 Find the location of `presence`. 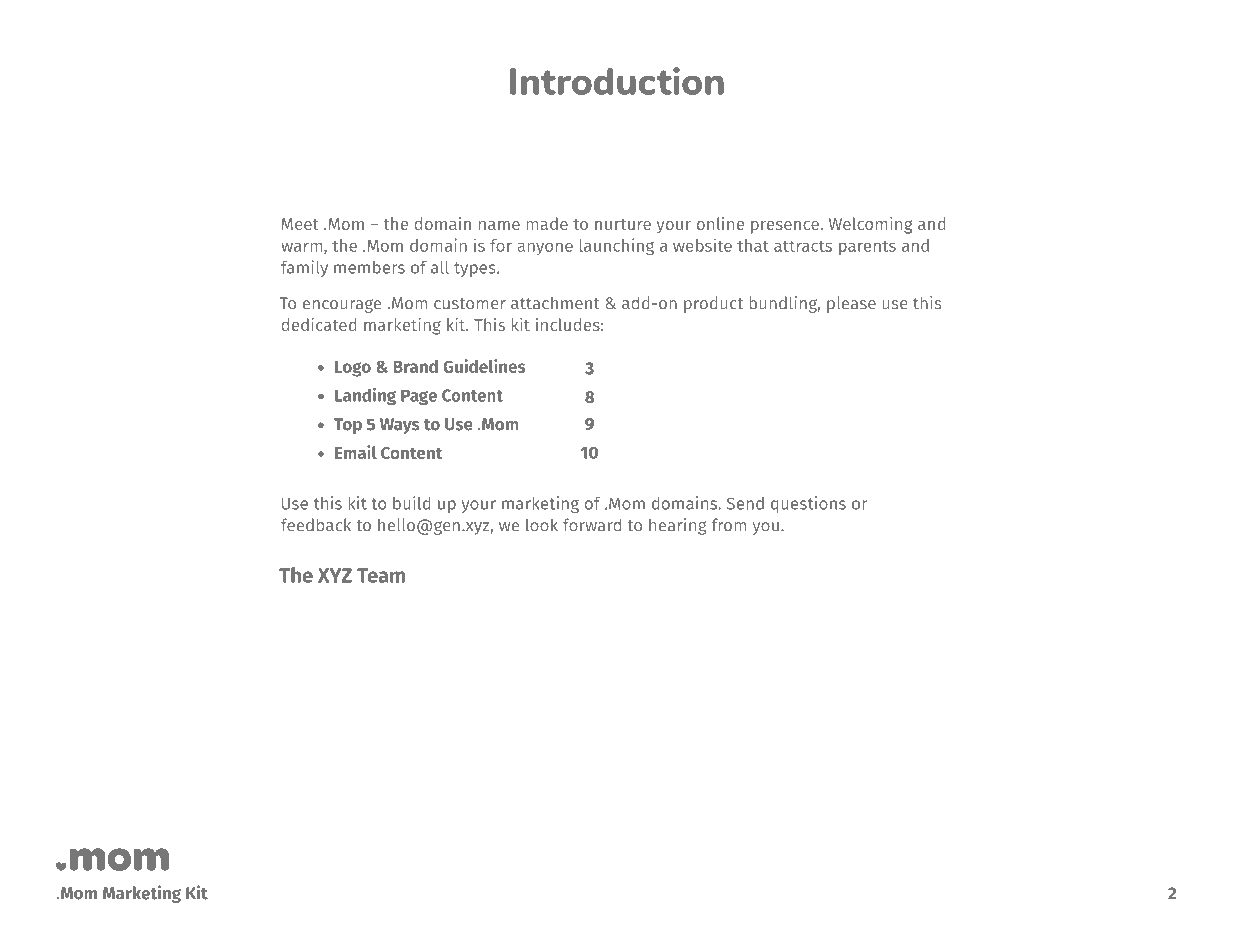

presence is located at coordinates (786, 227).
